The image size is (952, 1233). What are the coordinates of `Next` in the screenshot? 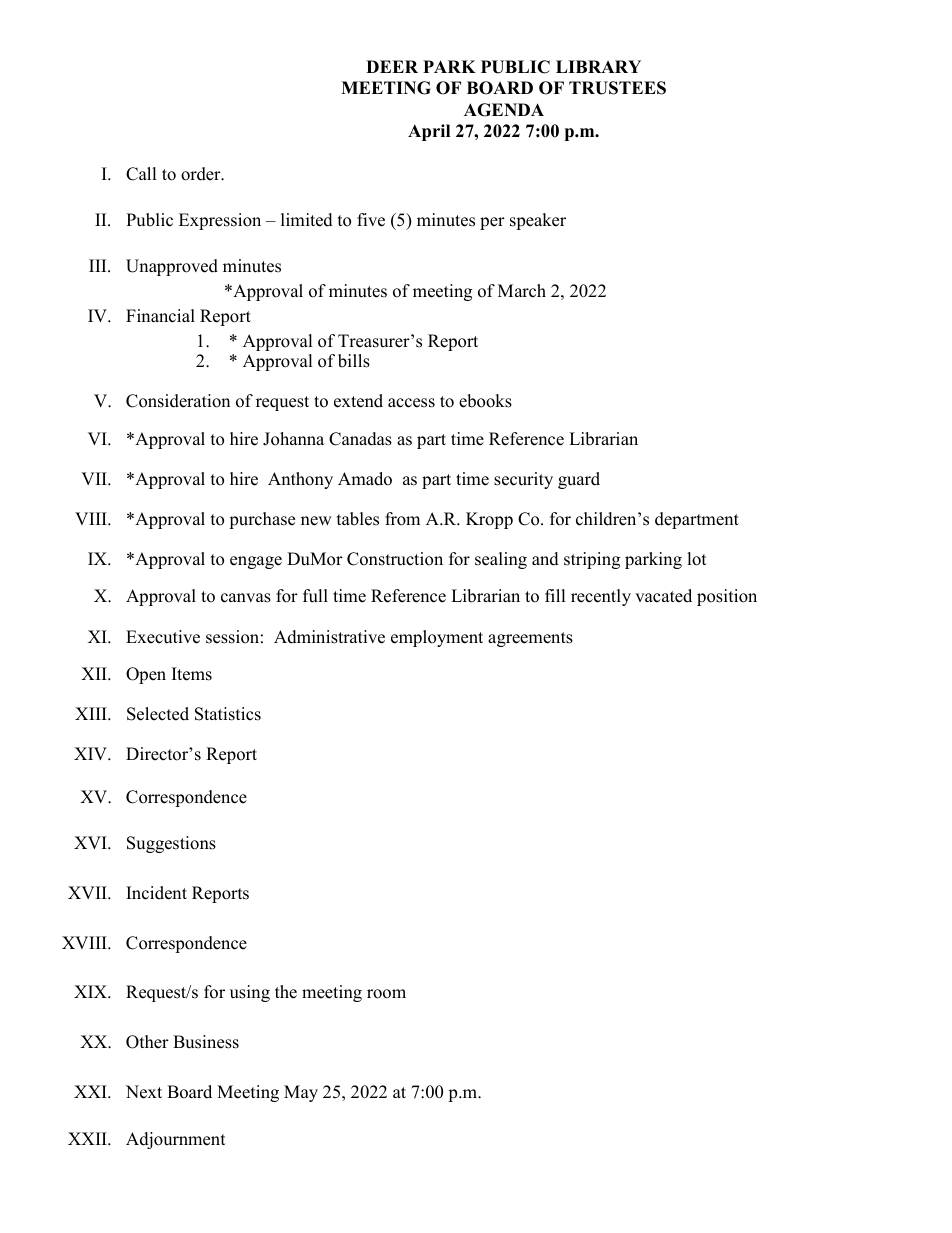 It's located at (144, 1092).
